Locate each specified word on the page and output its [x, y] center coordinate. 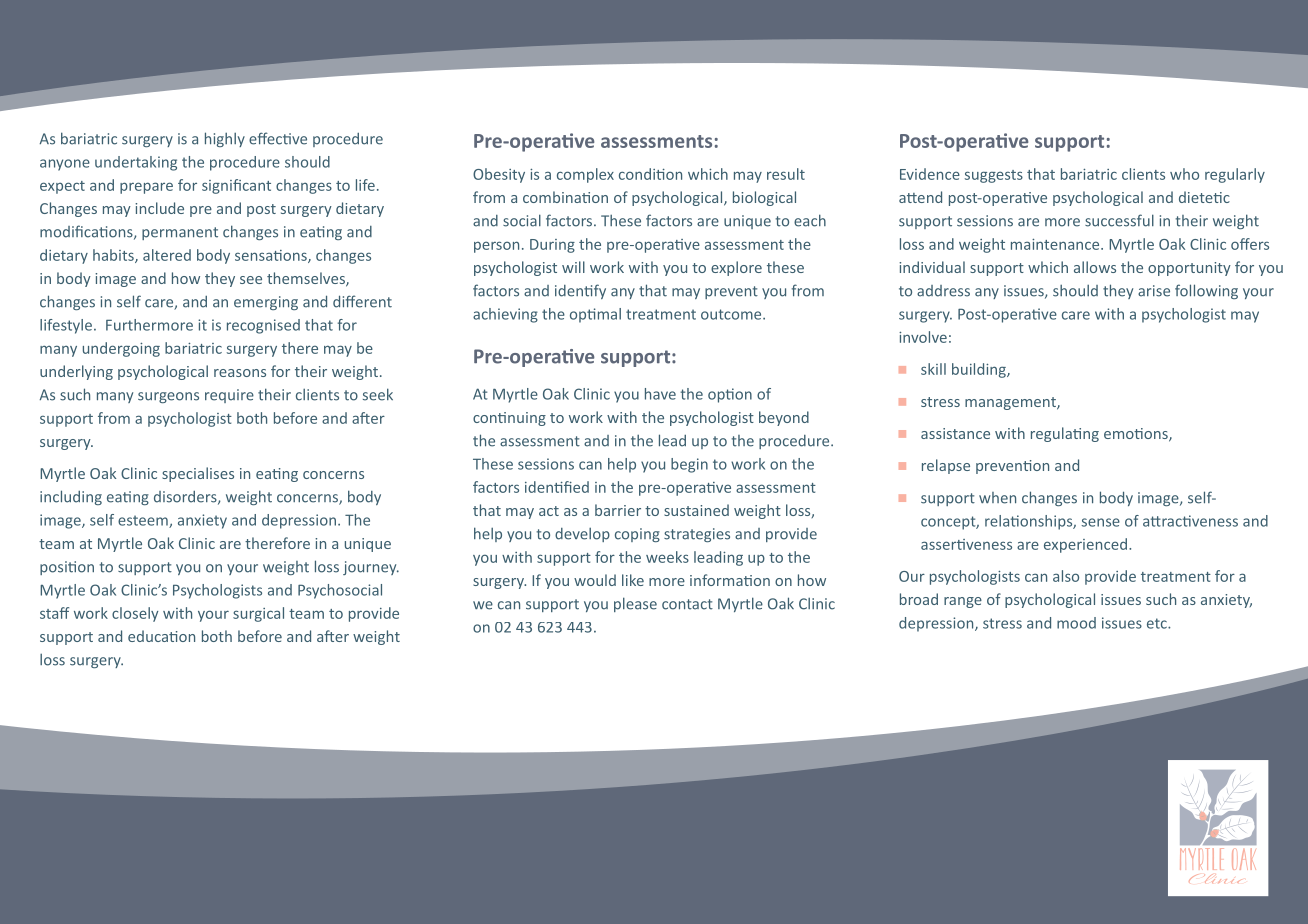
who [1184, 174]
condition [650, 174]
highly [225, 139]
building [980, 370]
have [660, 394]
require [229, 396]
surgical [258, 614]
